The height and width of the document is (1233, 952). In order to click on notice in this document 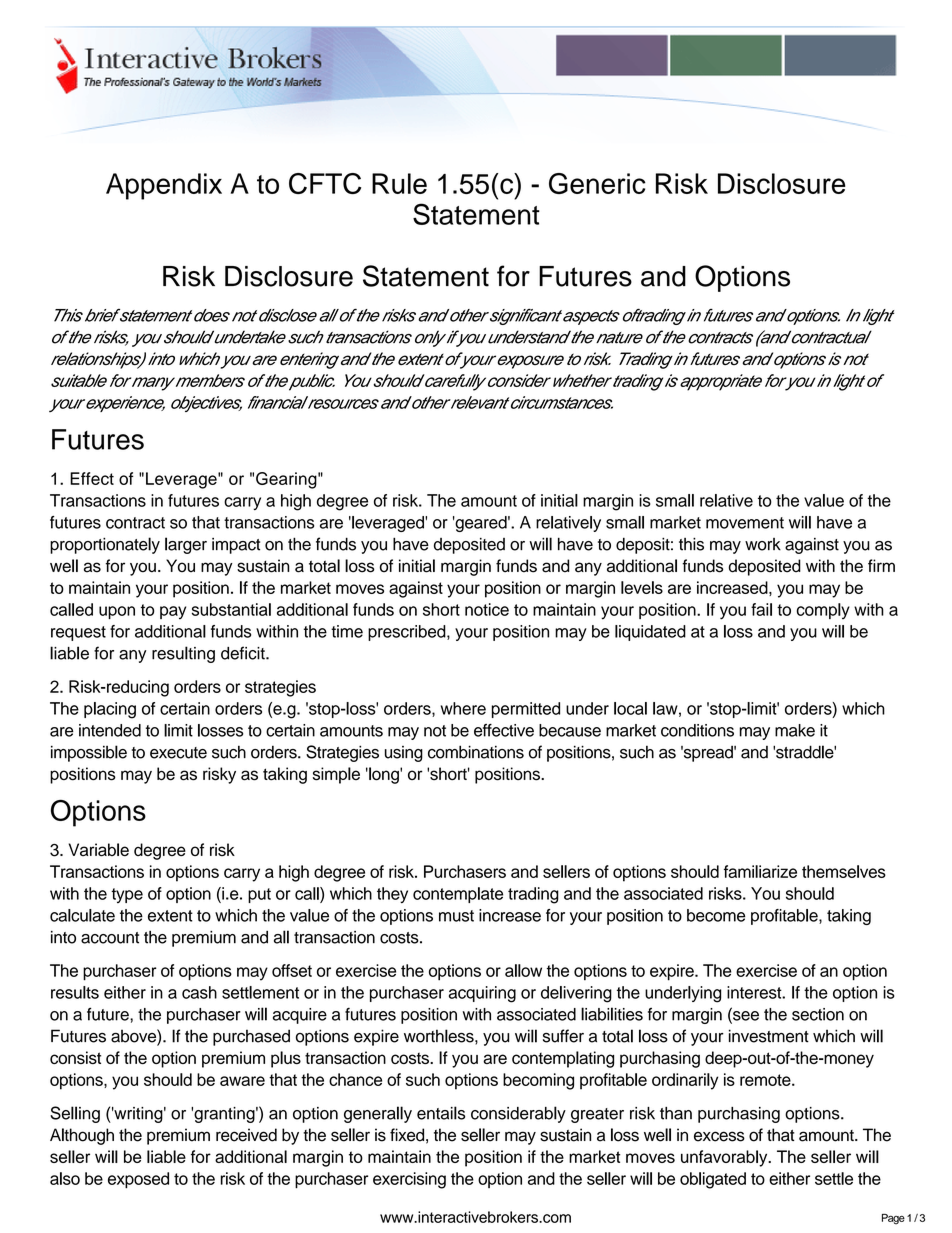, I will do `click(487, 609)`.
